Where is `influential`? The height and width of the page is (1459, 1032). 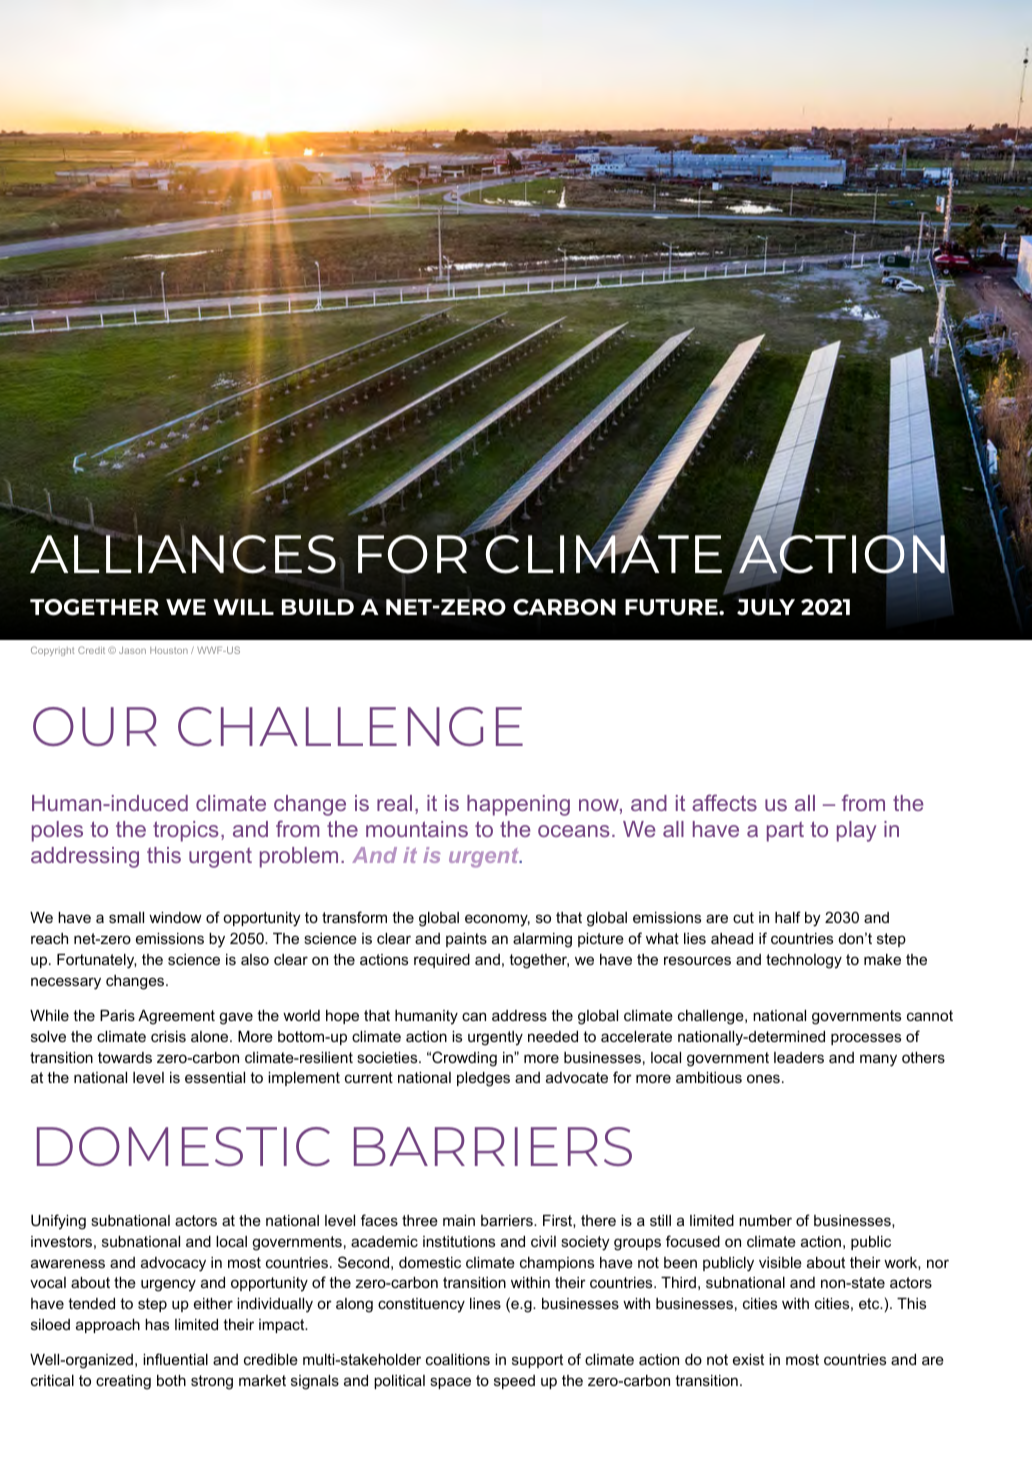
influential is located at coordinates (175, 1359).
